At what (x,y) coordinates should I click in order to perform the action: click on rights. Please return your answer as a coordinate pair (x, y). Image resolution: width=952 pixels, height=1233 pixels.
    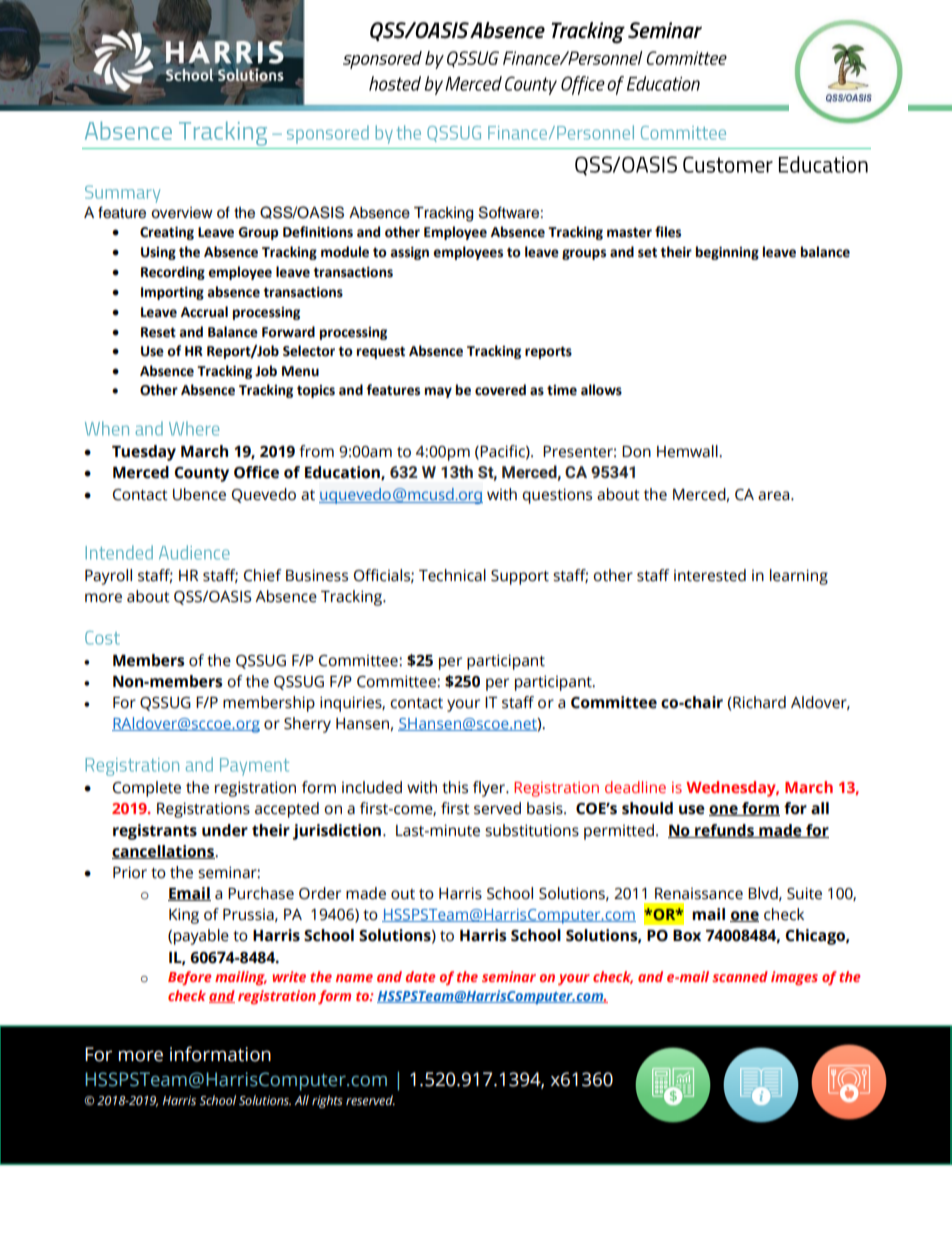
    Looking at the image, I should click on (327, 1101).
